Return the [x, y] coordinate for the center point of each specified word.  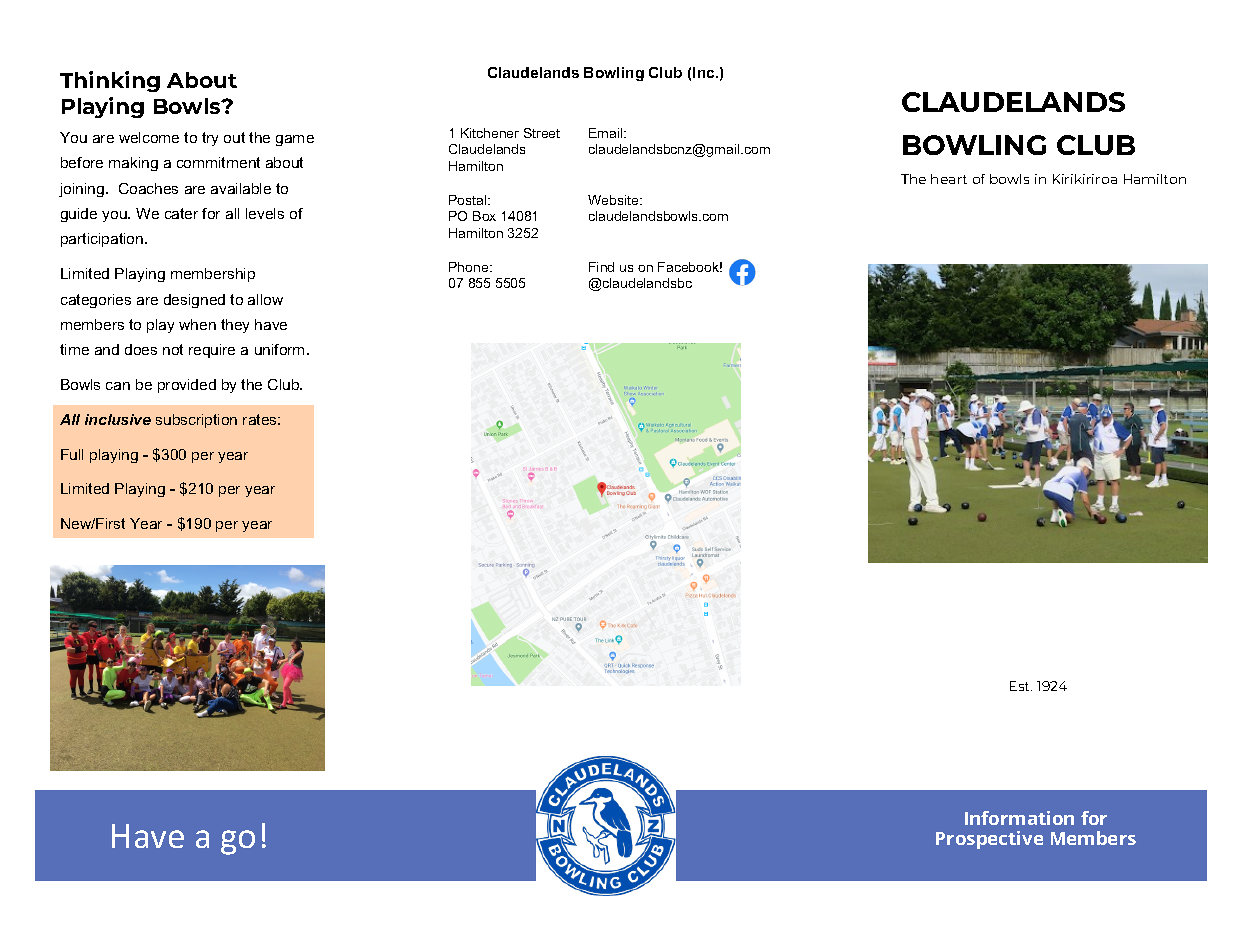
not [173, 349]
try [210, 139]
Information [1019, 818]
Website [614, 200]
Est [1021, 686]
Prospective [989, 840]
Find [601, 267]
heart [949, 179]
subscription [196, 421]
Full [72, 454]
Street [542, 133]
